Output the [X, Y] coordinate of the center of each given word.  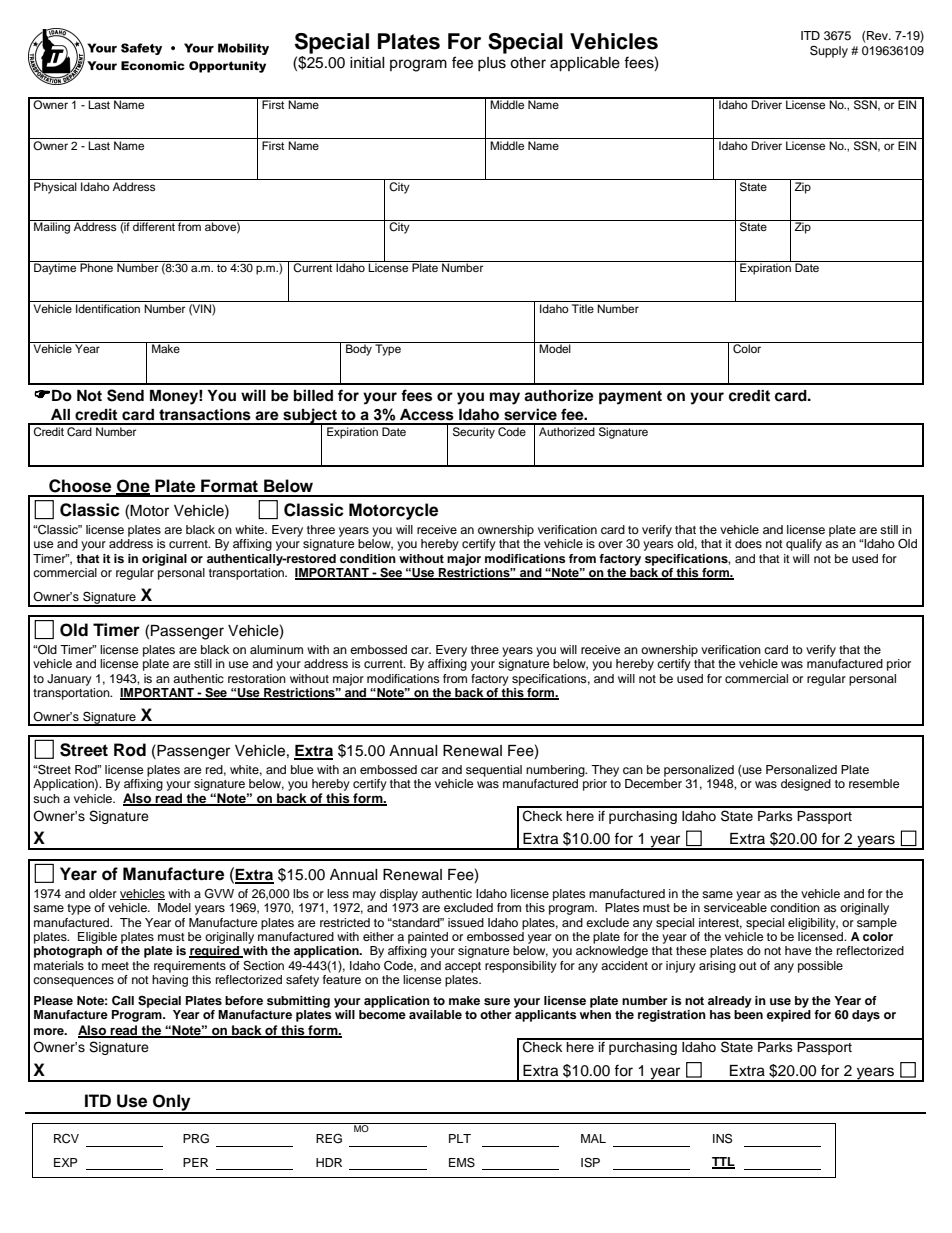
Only [172, 1103]
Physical [55, 188]
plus [492, 64]
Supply [829, 51]
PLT [460, 1138]
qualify [804, 545]
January [69, 680]
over [610, 544]
